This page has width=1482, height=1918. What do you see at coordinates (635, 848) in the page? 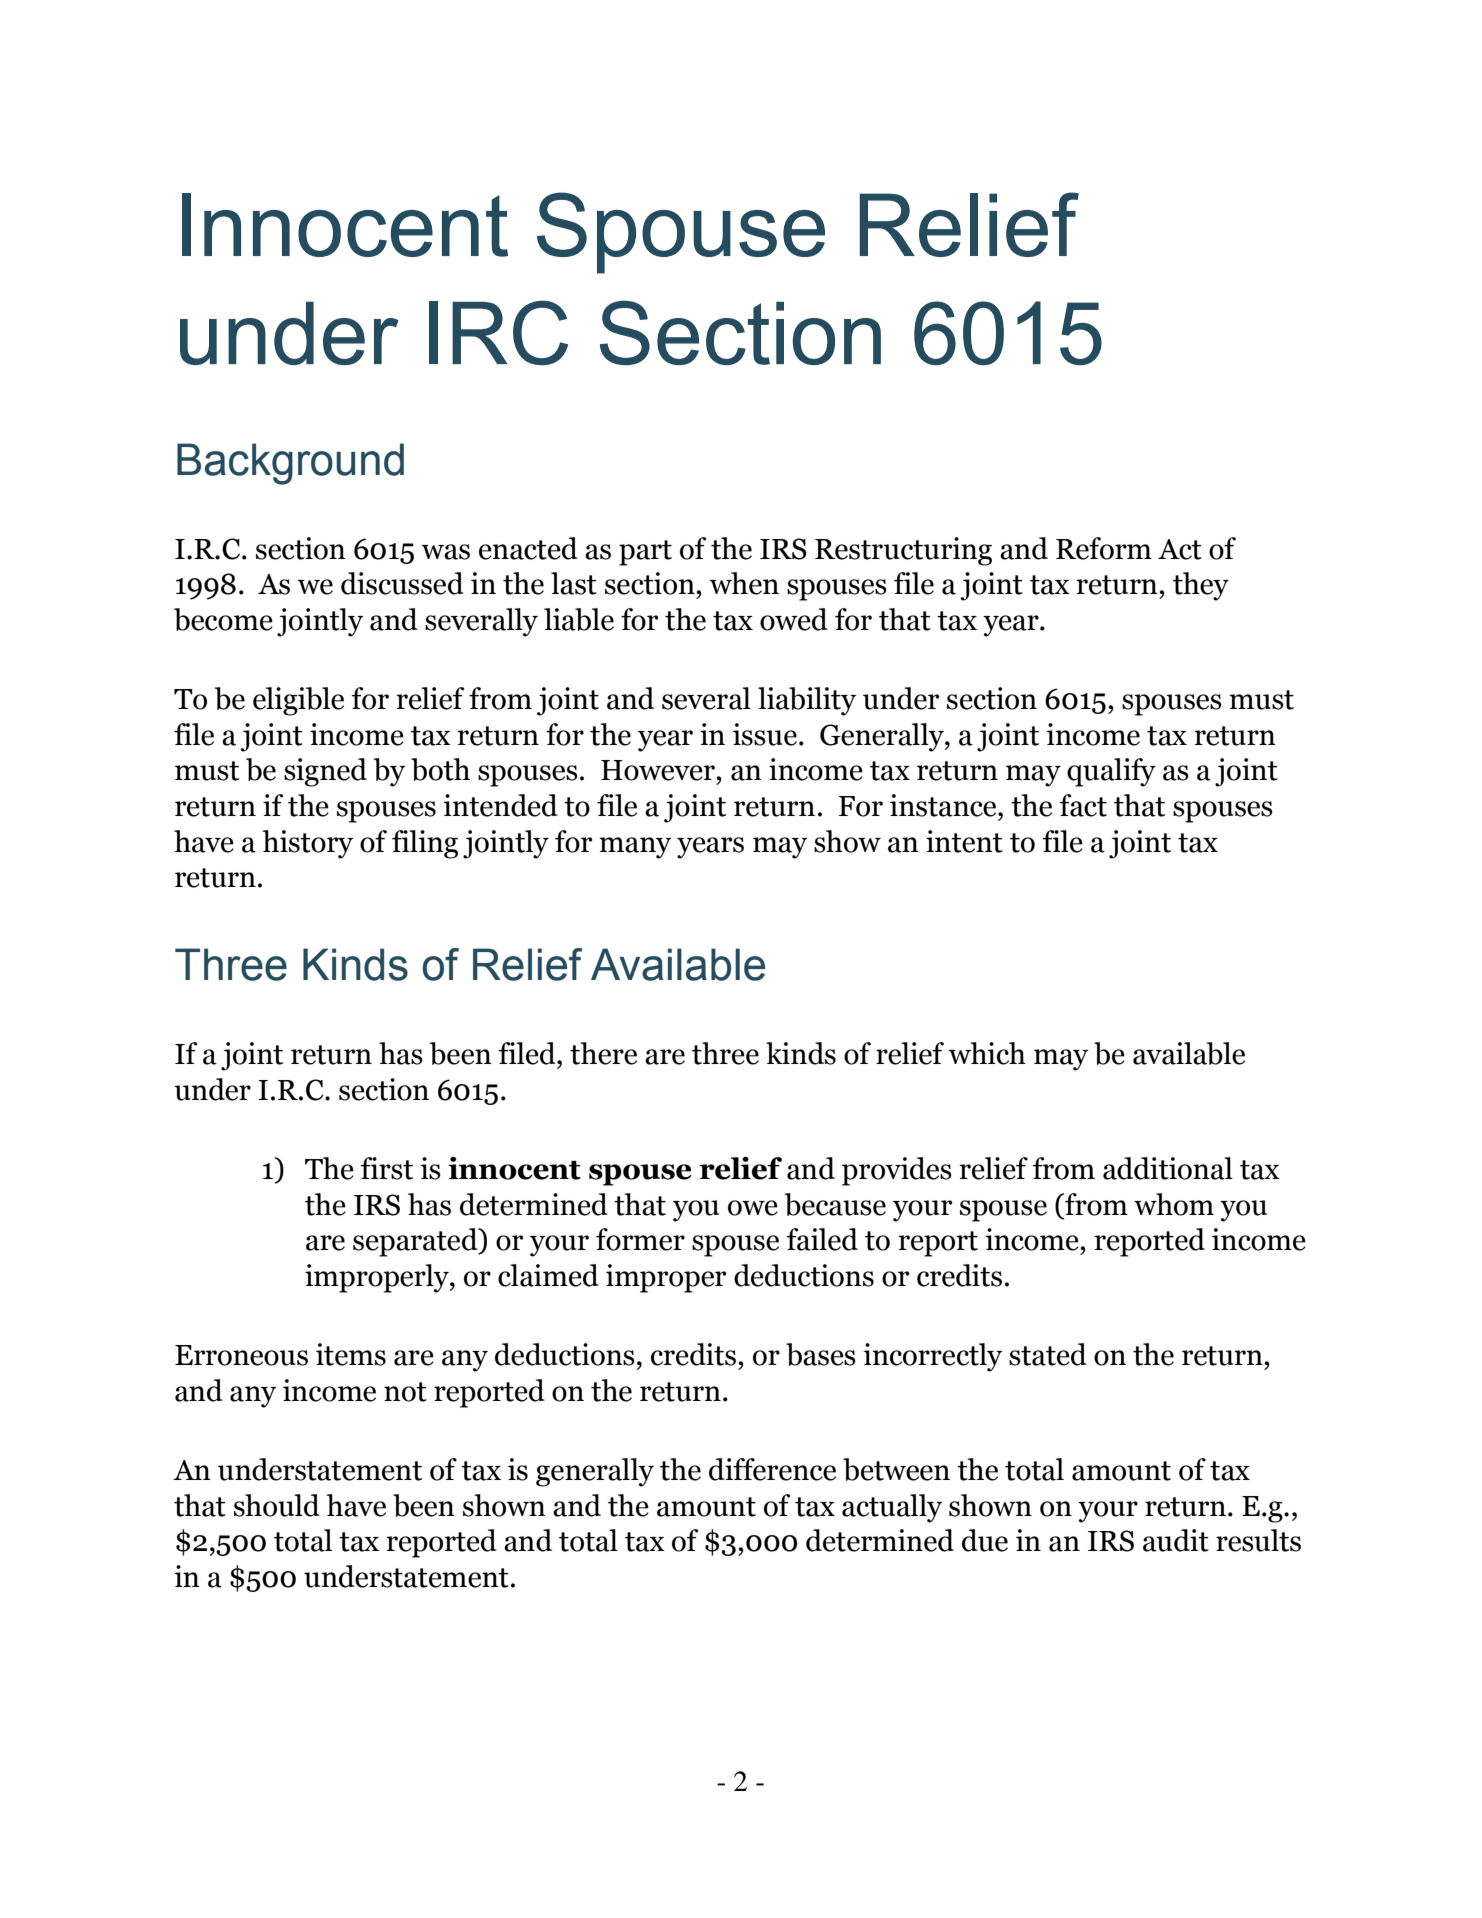
I see `many` at bounding box center [635, 848].
